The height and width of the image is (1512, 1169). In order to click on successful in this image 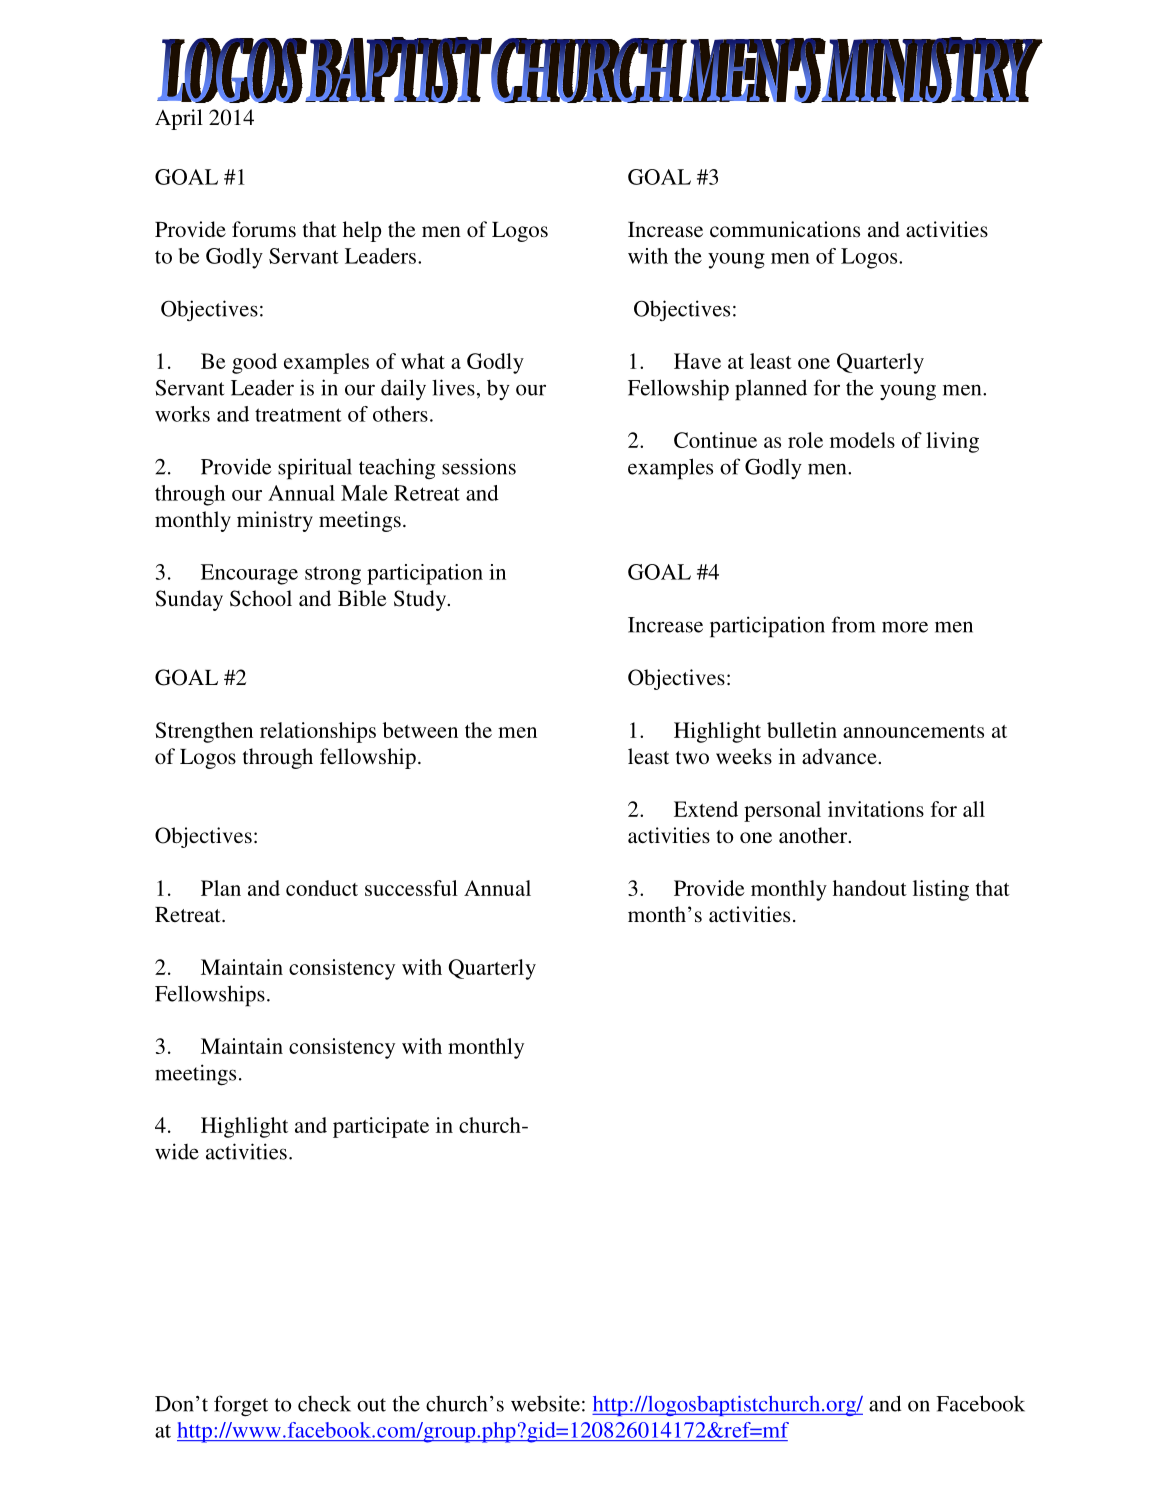, I will do `click(411, 888)`.
